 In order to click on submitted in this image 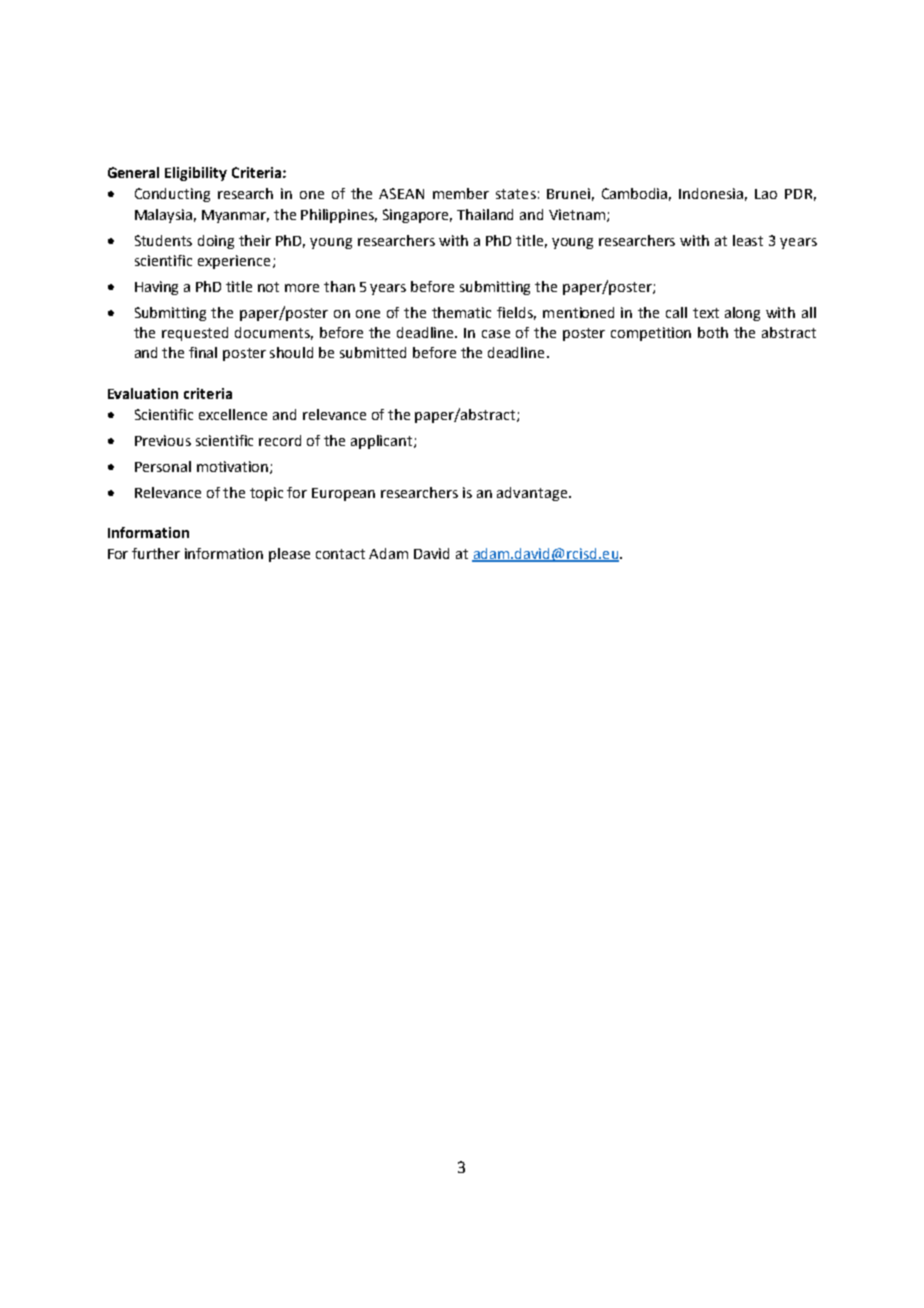, I will do `click(373, 352)`.
